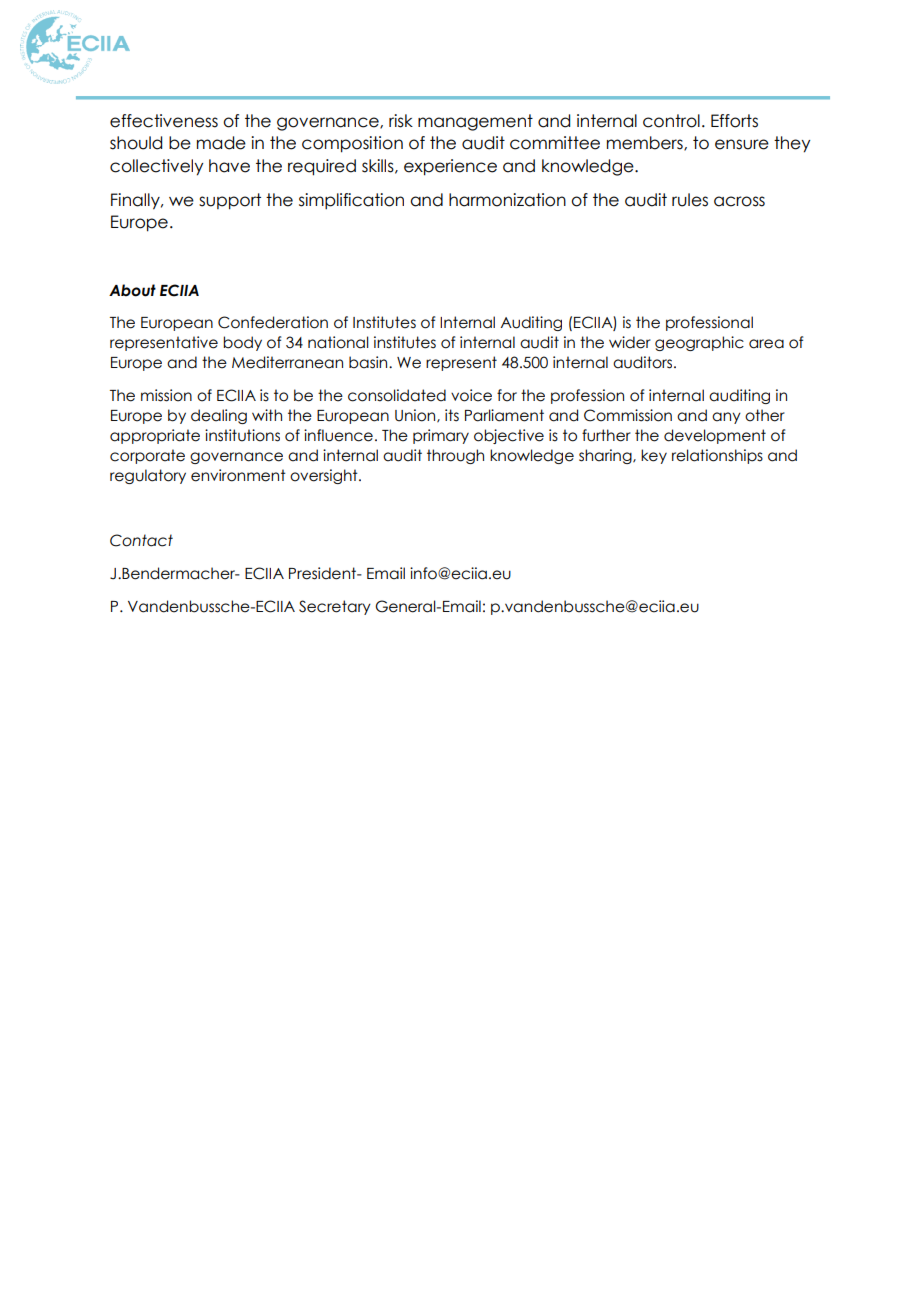 The image size is (924, 1308). Describe the element at coordinates (325, 476) in the page. I see `oversight` at that location.
